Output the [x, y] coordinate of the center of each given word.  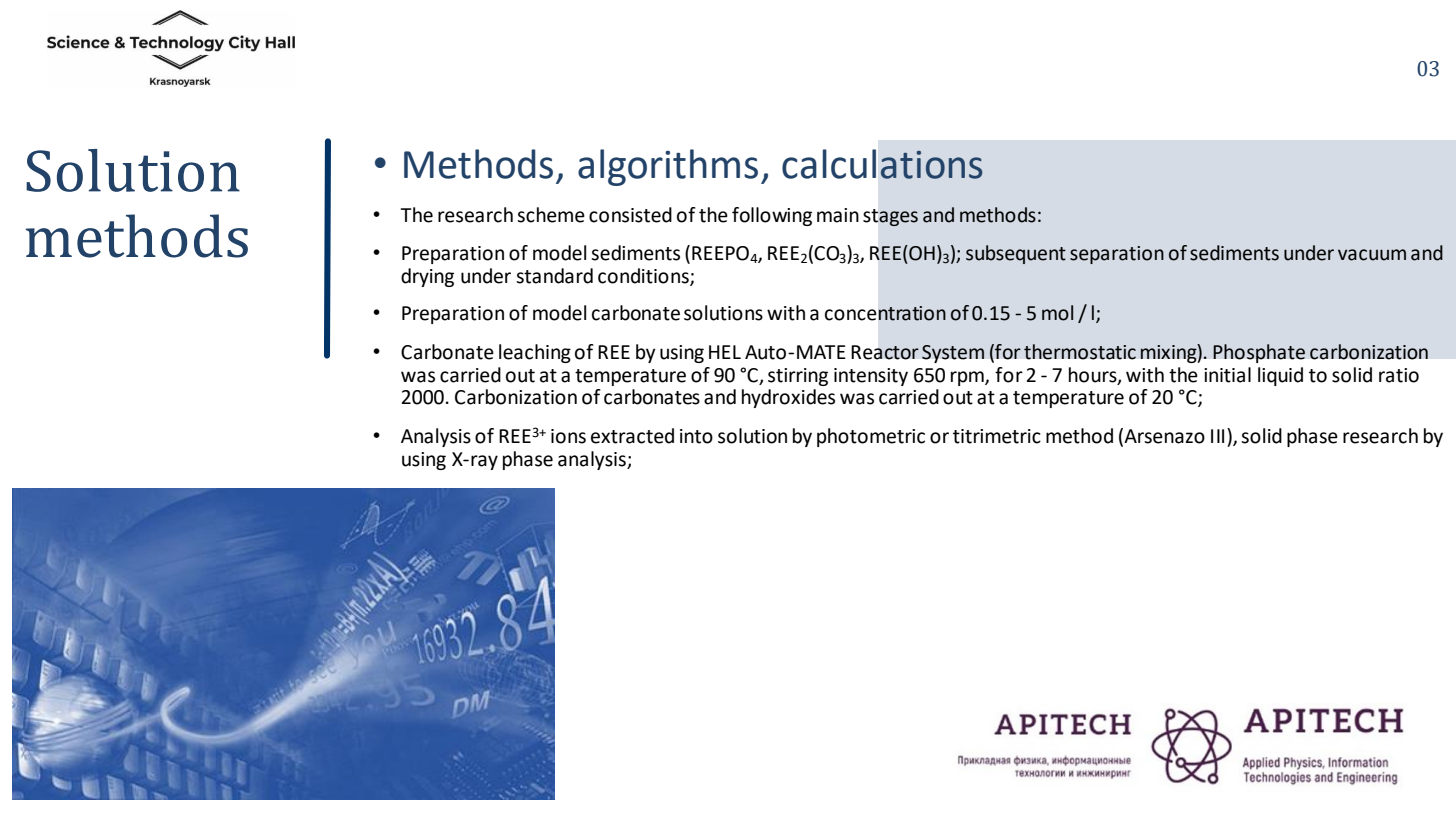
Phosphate [1259, 353]
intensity [871, 377]
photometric [871, 437]
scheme [551, 215]
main [838, 215]
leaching [535, 353]
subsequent [1016, 254]
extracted [632, 436]
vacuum [1372, 255]
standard [554, 276]
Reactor [885, 352]
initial [1227, 375]
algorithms [668, 167]
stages [890, 217]
